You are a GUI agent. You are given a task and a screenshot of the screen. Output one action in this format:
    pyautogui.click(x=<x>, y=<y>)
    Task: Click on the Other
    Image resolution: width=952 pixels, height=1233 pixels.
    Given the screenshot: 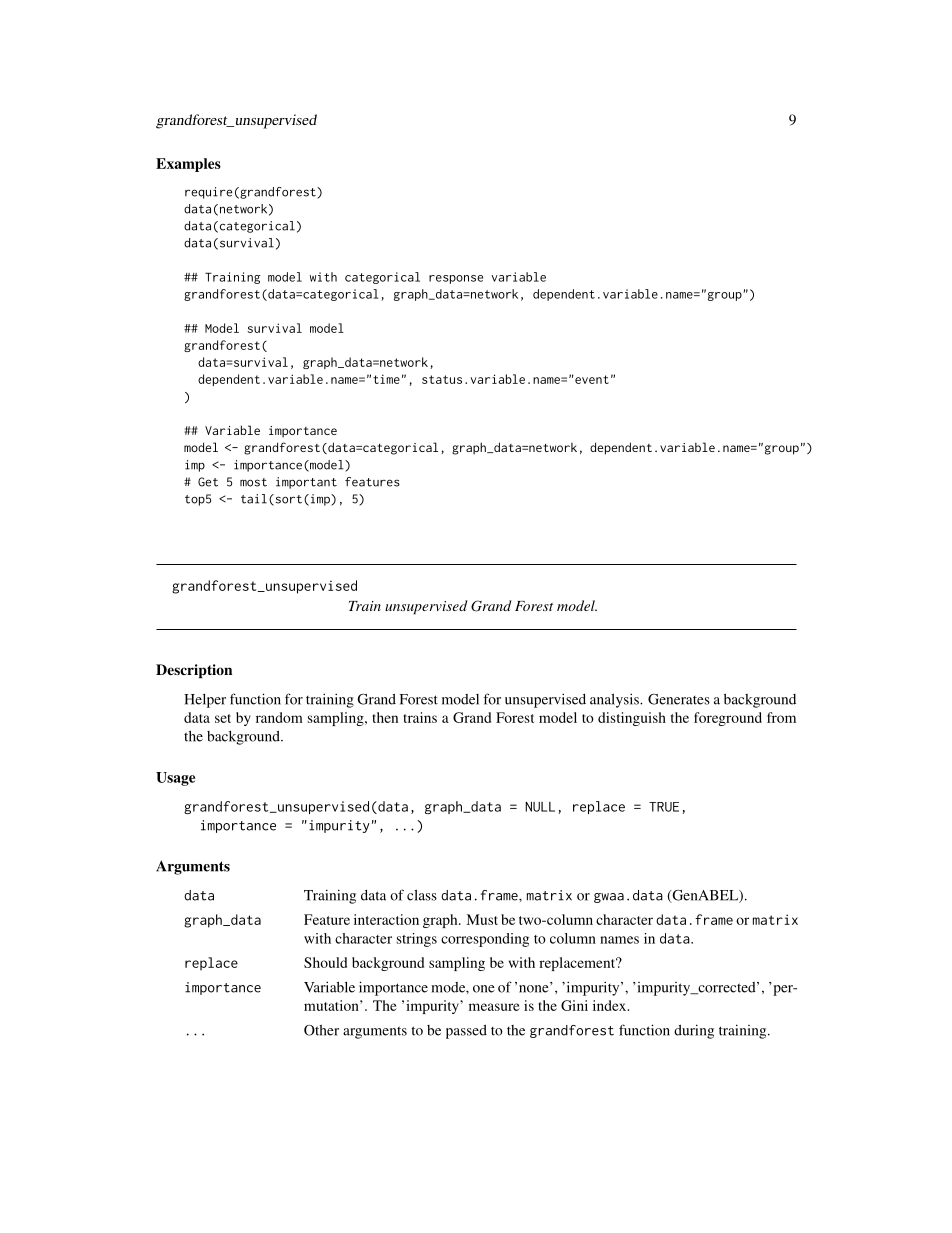 What is the action you would take?
    pyautogui.click(x=321, y=1030)
